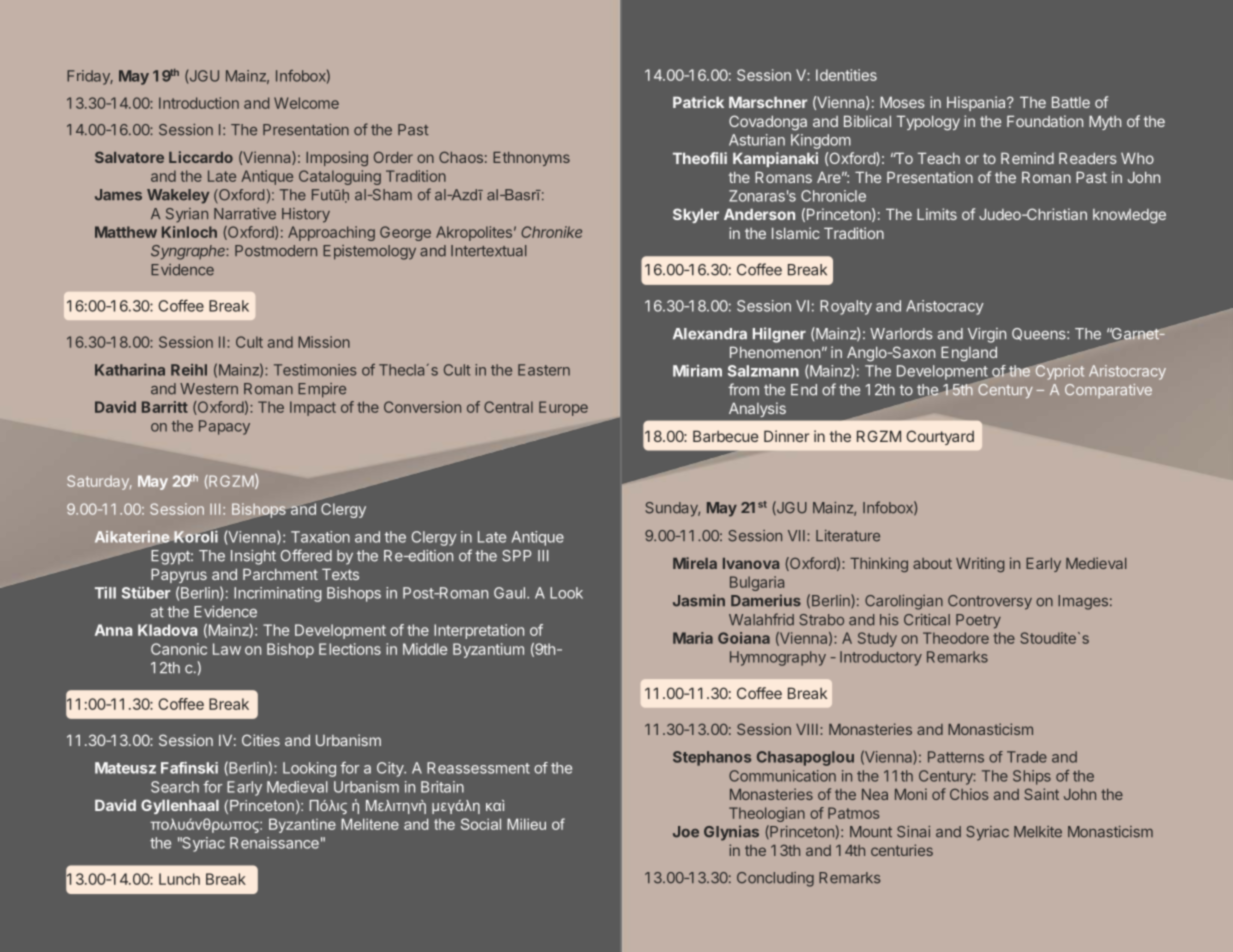 The height and width of the image is (952, 1233). What do you see at coordinates (324, 342) in the image?
I see `Mission` at bounding box center [324, 342].
